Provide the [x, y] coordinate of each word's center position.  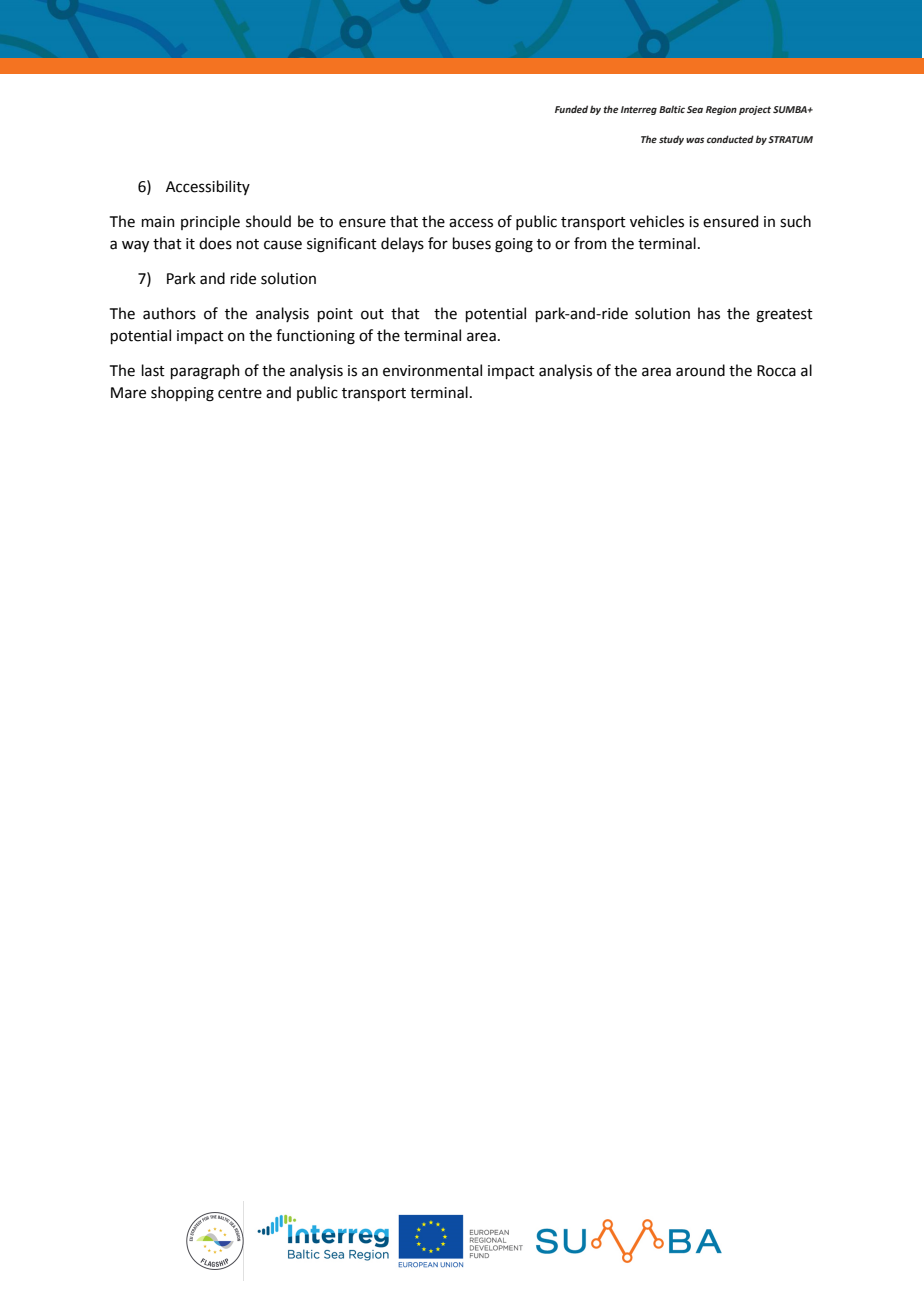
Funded [571, 109]
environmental [432, 370]
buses [472, 243]
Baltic [672, 109]
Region [721, 110]
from [590, 243]
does [215, 243]
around [700, 370]
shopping [182, 394]
